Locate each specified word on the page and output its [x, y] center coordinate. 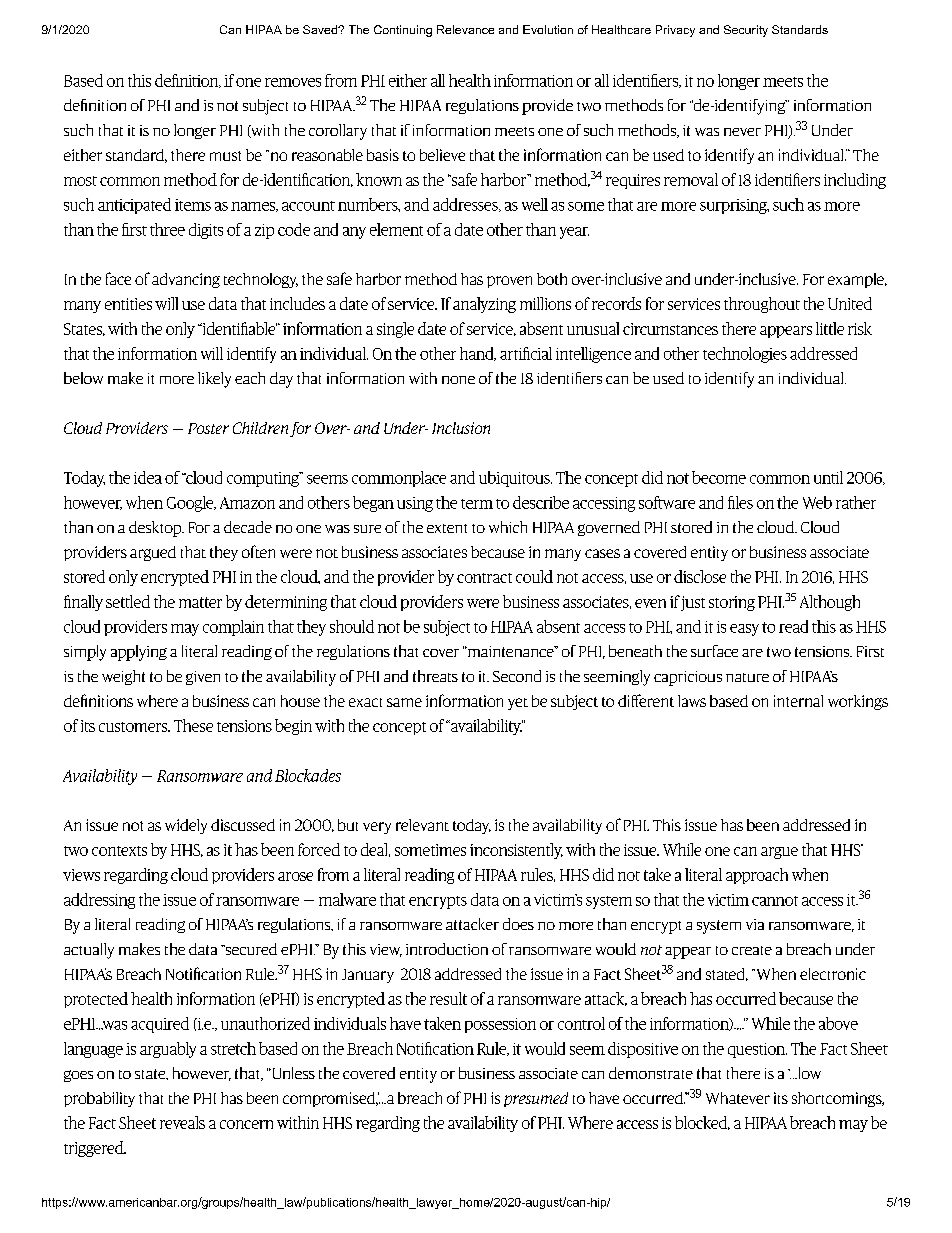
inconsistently [516, 851]
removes [293, 82]
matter [200, 602]
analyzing [484, 305]
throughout [762, 305]
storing [732, 603]
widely [186, 826]
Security [746, 31]
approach [757, 876]
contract [484, 578]
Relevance [465, 29]
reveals [182, 1122]
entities [128, 304]
